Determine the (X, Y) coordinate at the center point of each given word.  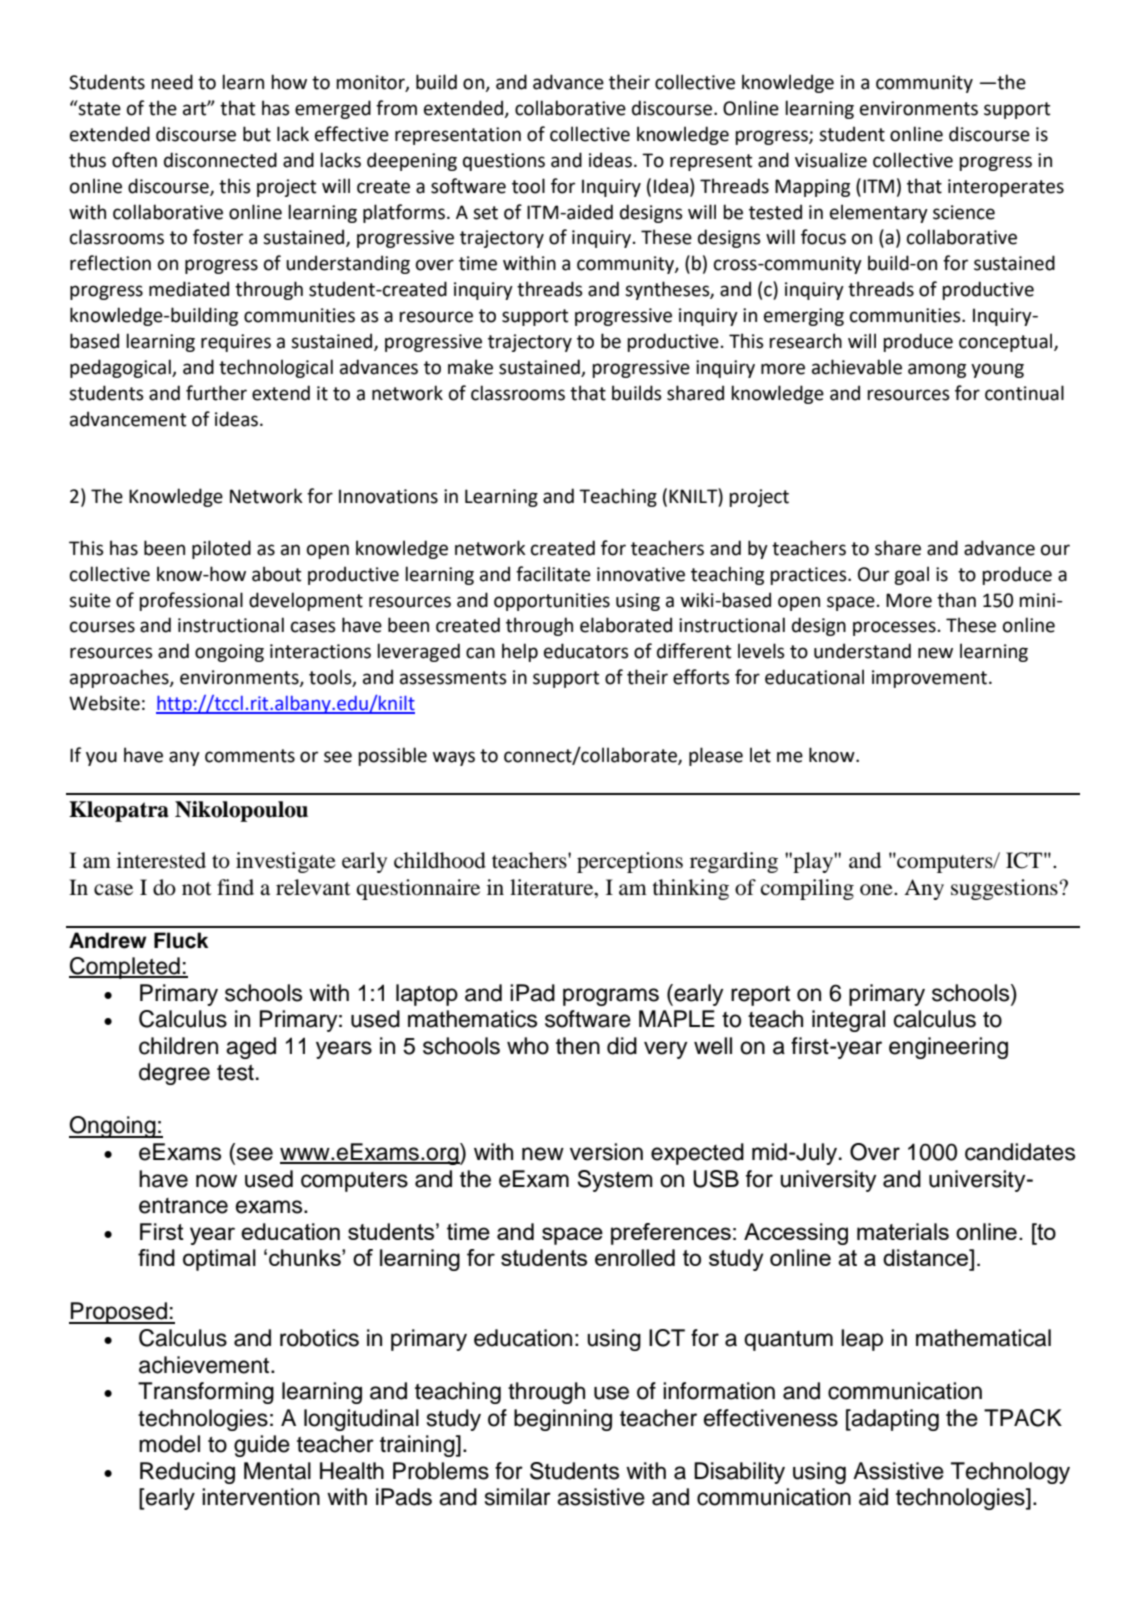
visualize (831, 160)
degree (174, 1074)
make (470, 367)
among (937, 370)
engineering (948, 1048)
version (606, 1152)
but (257, 134)
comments (250, 756)
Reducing (187, 1473)
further (216, 393)
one (877, 890)
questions (504, 162)
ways (454, 758)
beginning (563, 1420)
